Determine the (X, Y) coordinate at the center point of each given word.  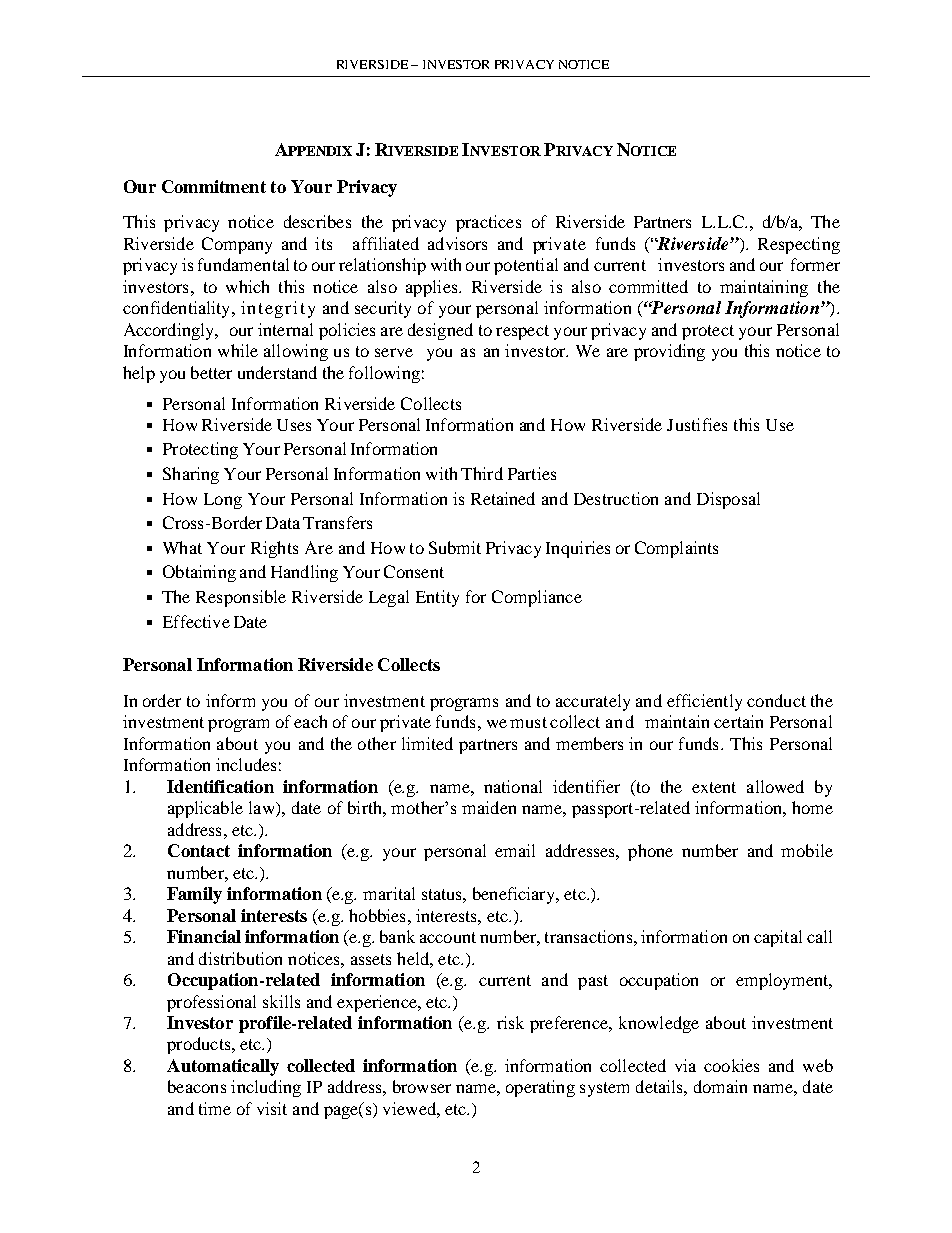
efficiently (704, 702)
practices (488, 223)
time (215, 1108)
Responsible (241, 598)
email (515, 850)
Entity (437, 598)
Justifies (697, 424)
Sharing (191, 475)
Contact (199, 850)
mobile (807, 850)
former (815, 264)
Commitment (214, 186)
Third (482, 473)
